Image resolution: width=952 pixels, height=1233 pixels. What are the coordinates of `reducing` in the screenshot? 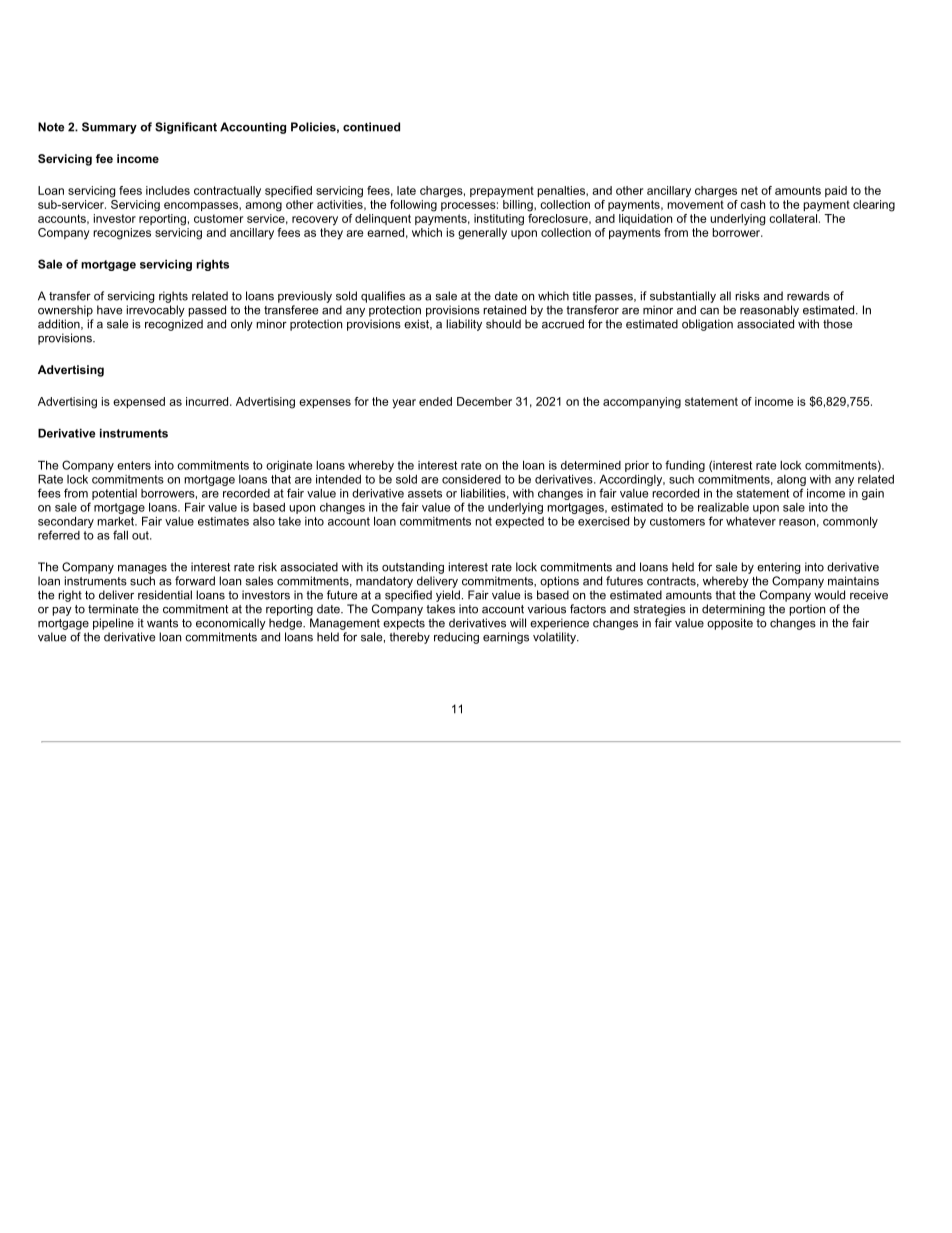 It's located at (456, 638).
